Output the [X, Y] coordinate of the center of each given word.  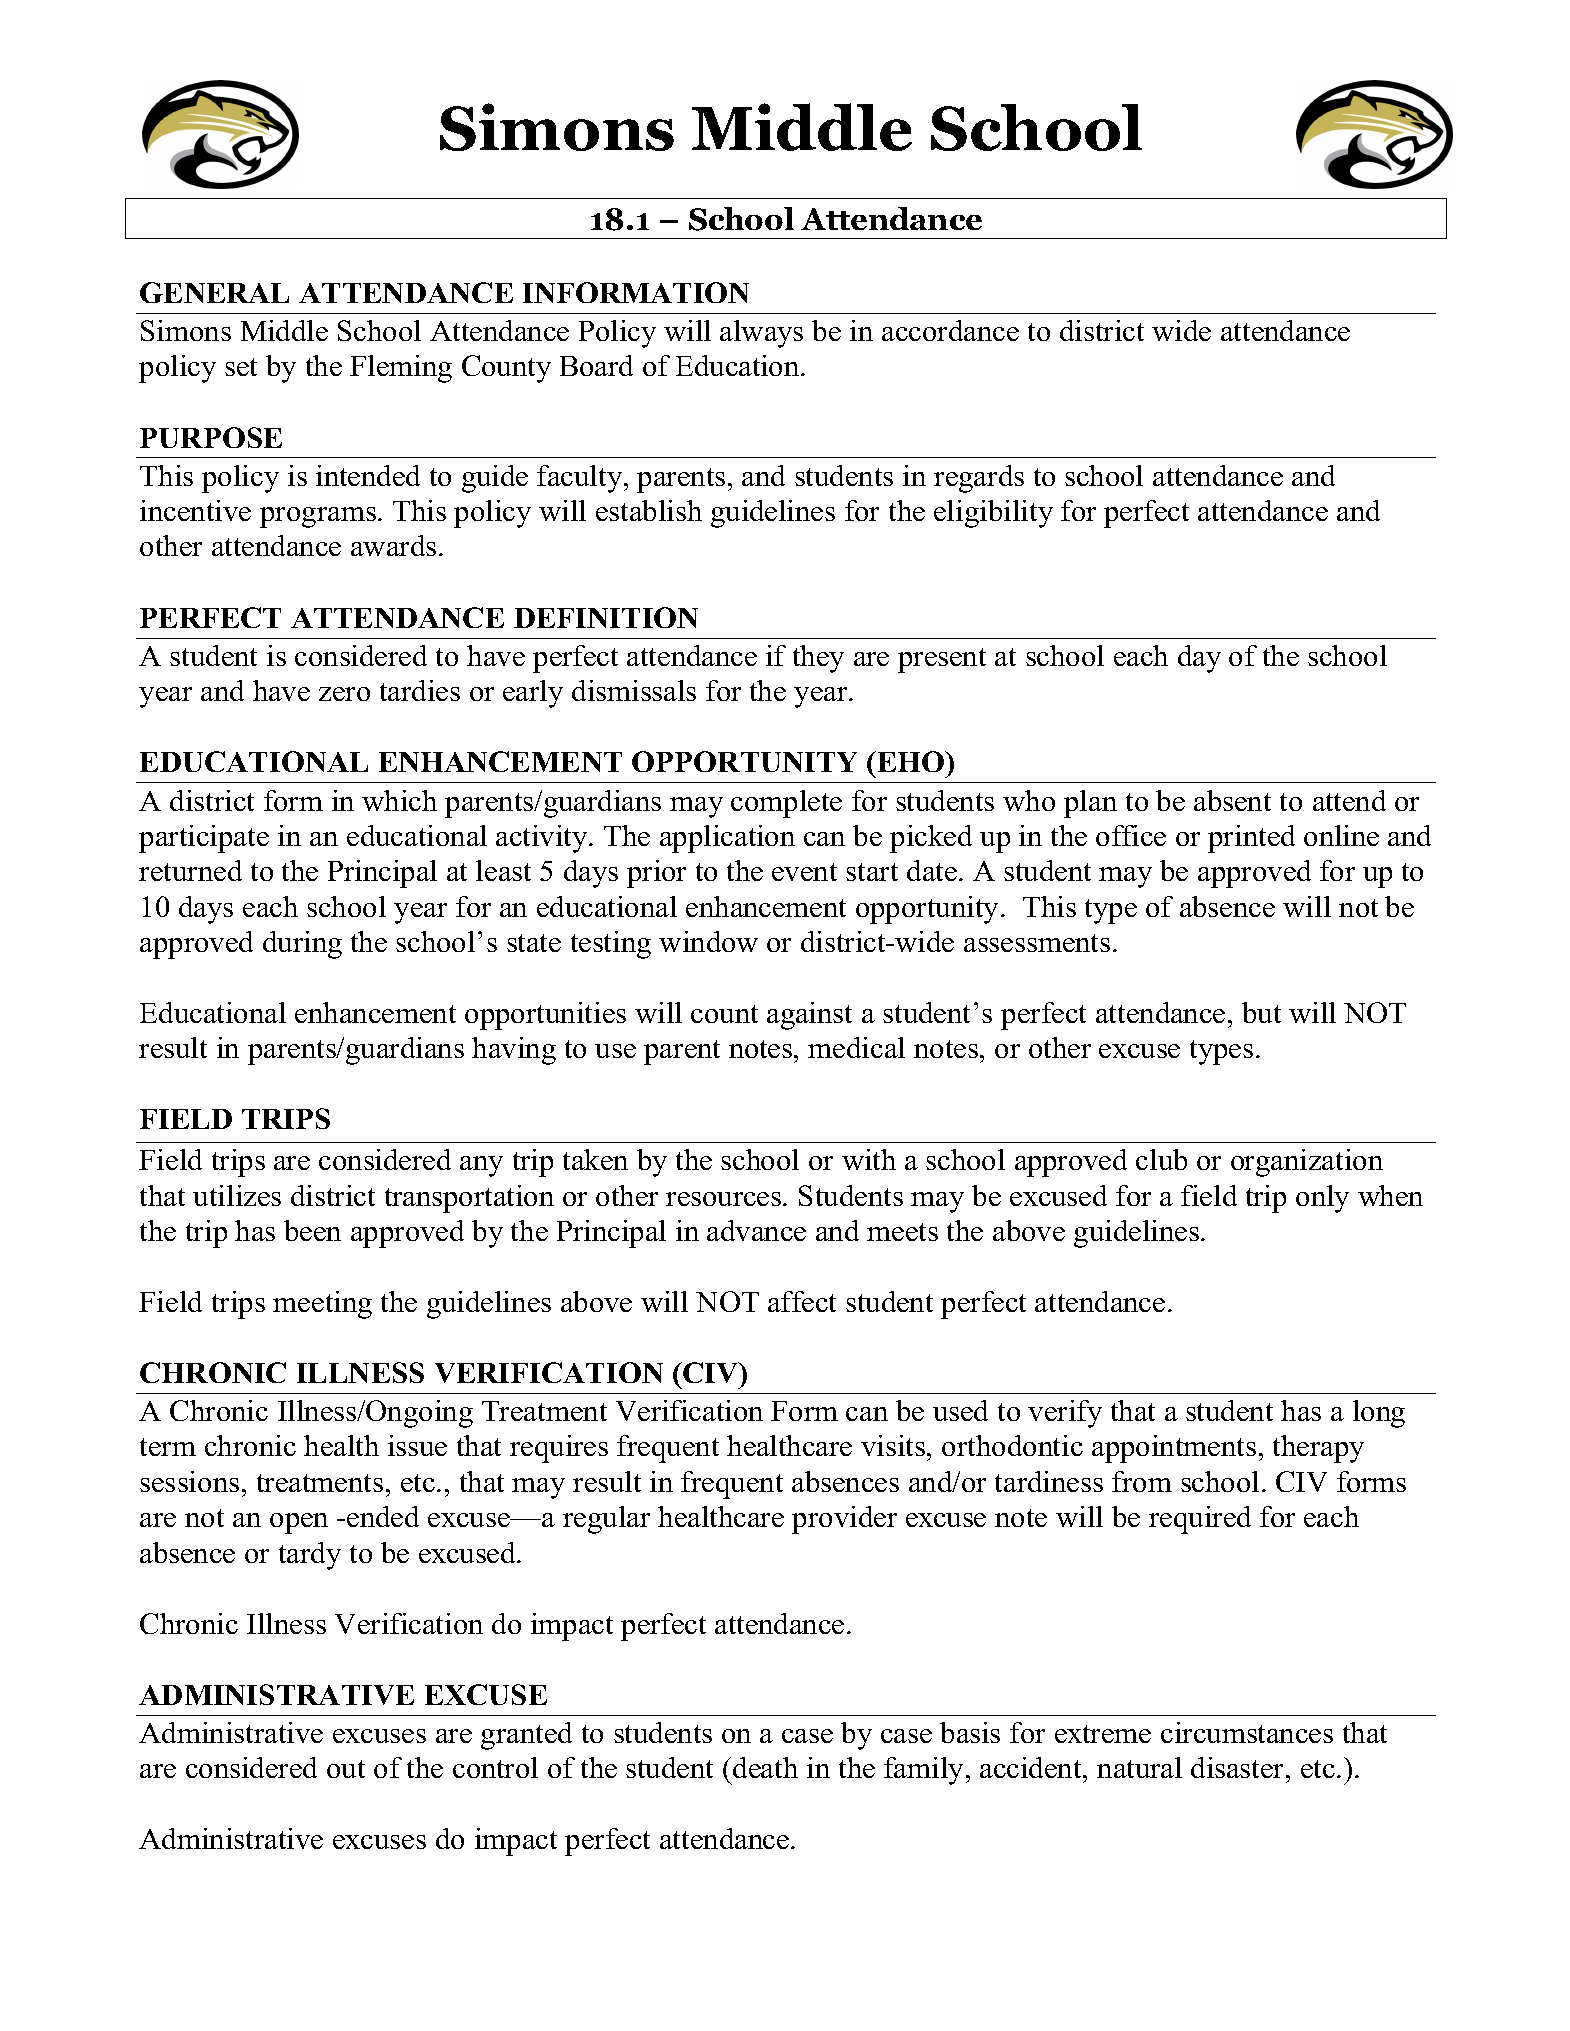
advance [756, 1230]
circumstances [1247, 1732]
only [1322, 1199]
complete [786, 804]
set [241, 367]
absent [1232, 800]
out [346, 1769]
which [399, 800]
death [765, 1767]
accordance [950, 330]
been [312, 1230]
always [761, 334]
